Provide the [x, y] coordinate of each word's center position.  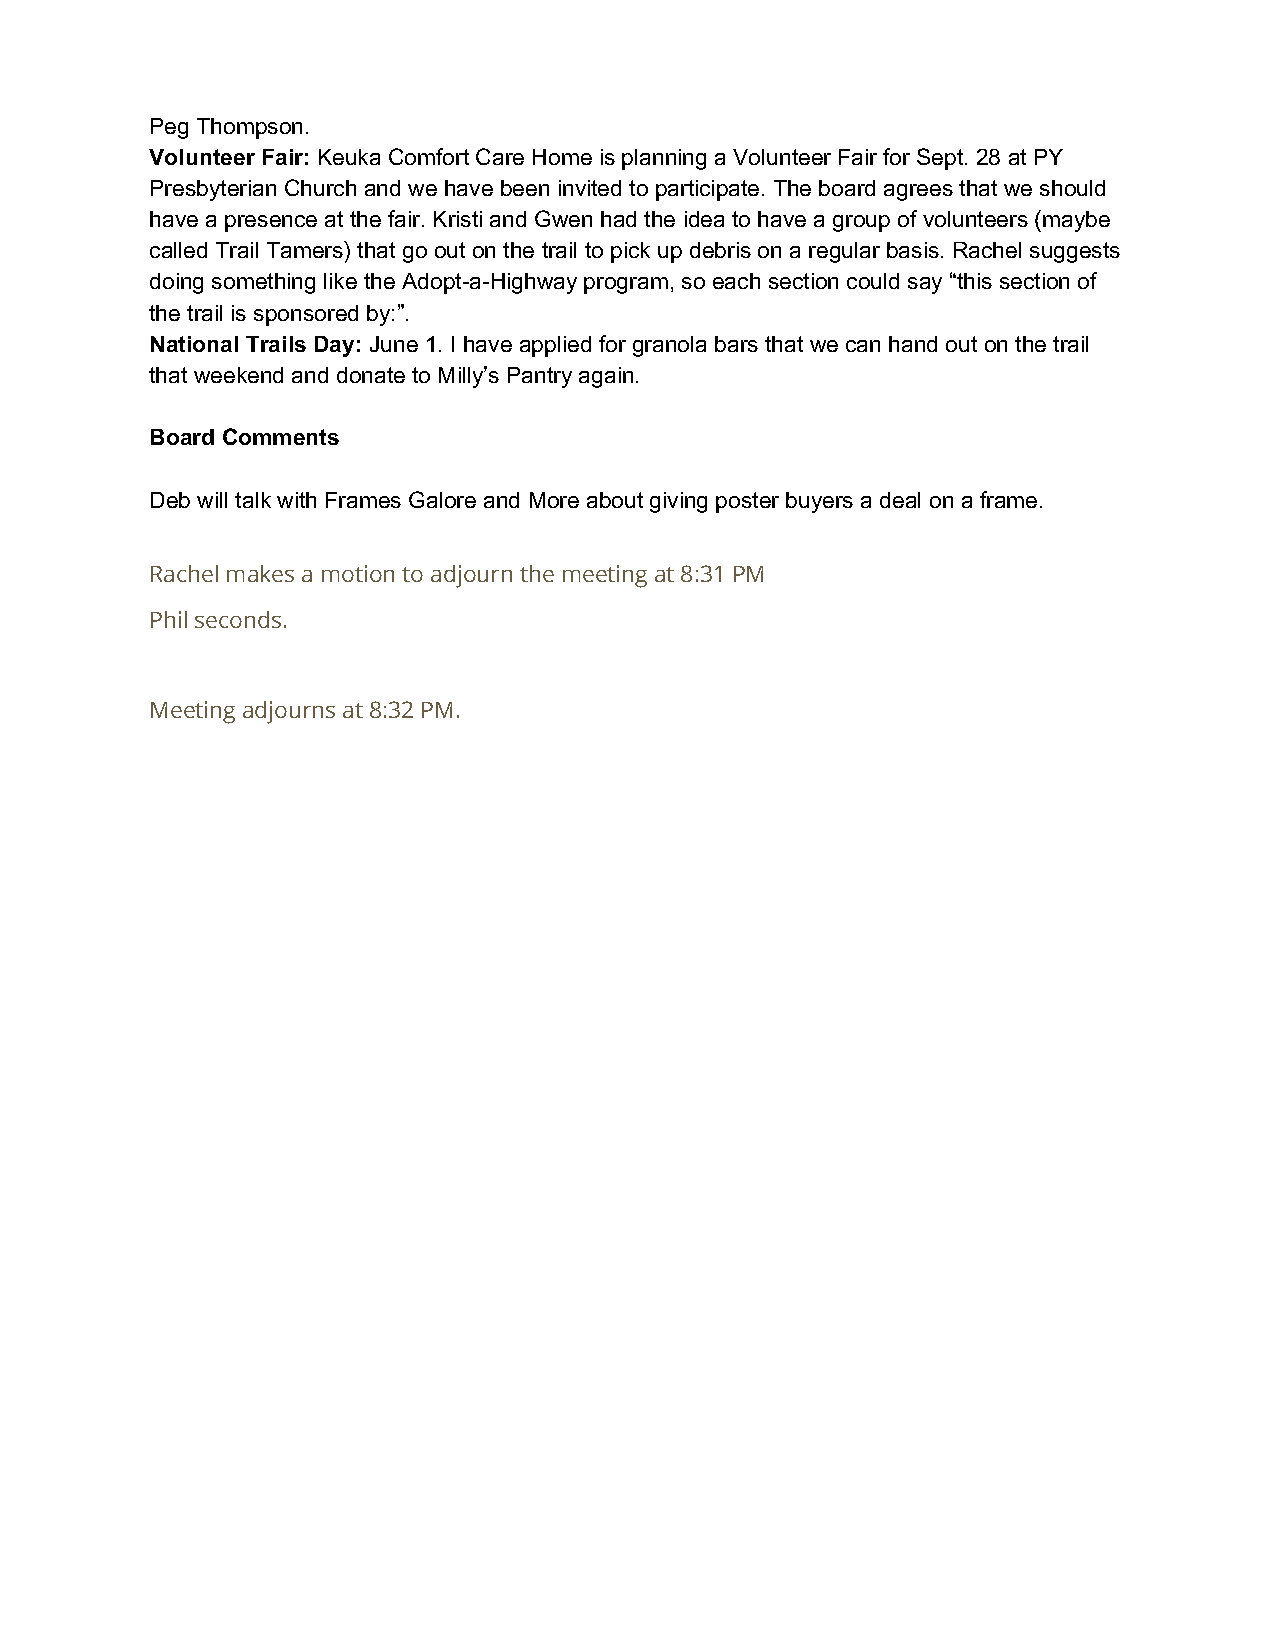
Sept [941, 159]
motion [358, 573]
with [296, 500]
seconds [238, 619]
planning [664, 159]
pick [630, 252]
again [606, 377]
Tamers [306, 249]
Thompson [249, 128]
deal [900, 500]
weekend [238, 375]
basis [913, 250]
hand [913, 344]
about [615, 500]
